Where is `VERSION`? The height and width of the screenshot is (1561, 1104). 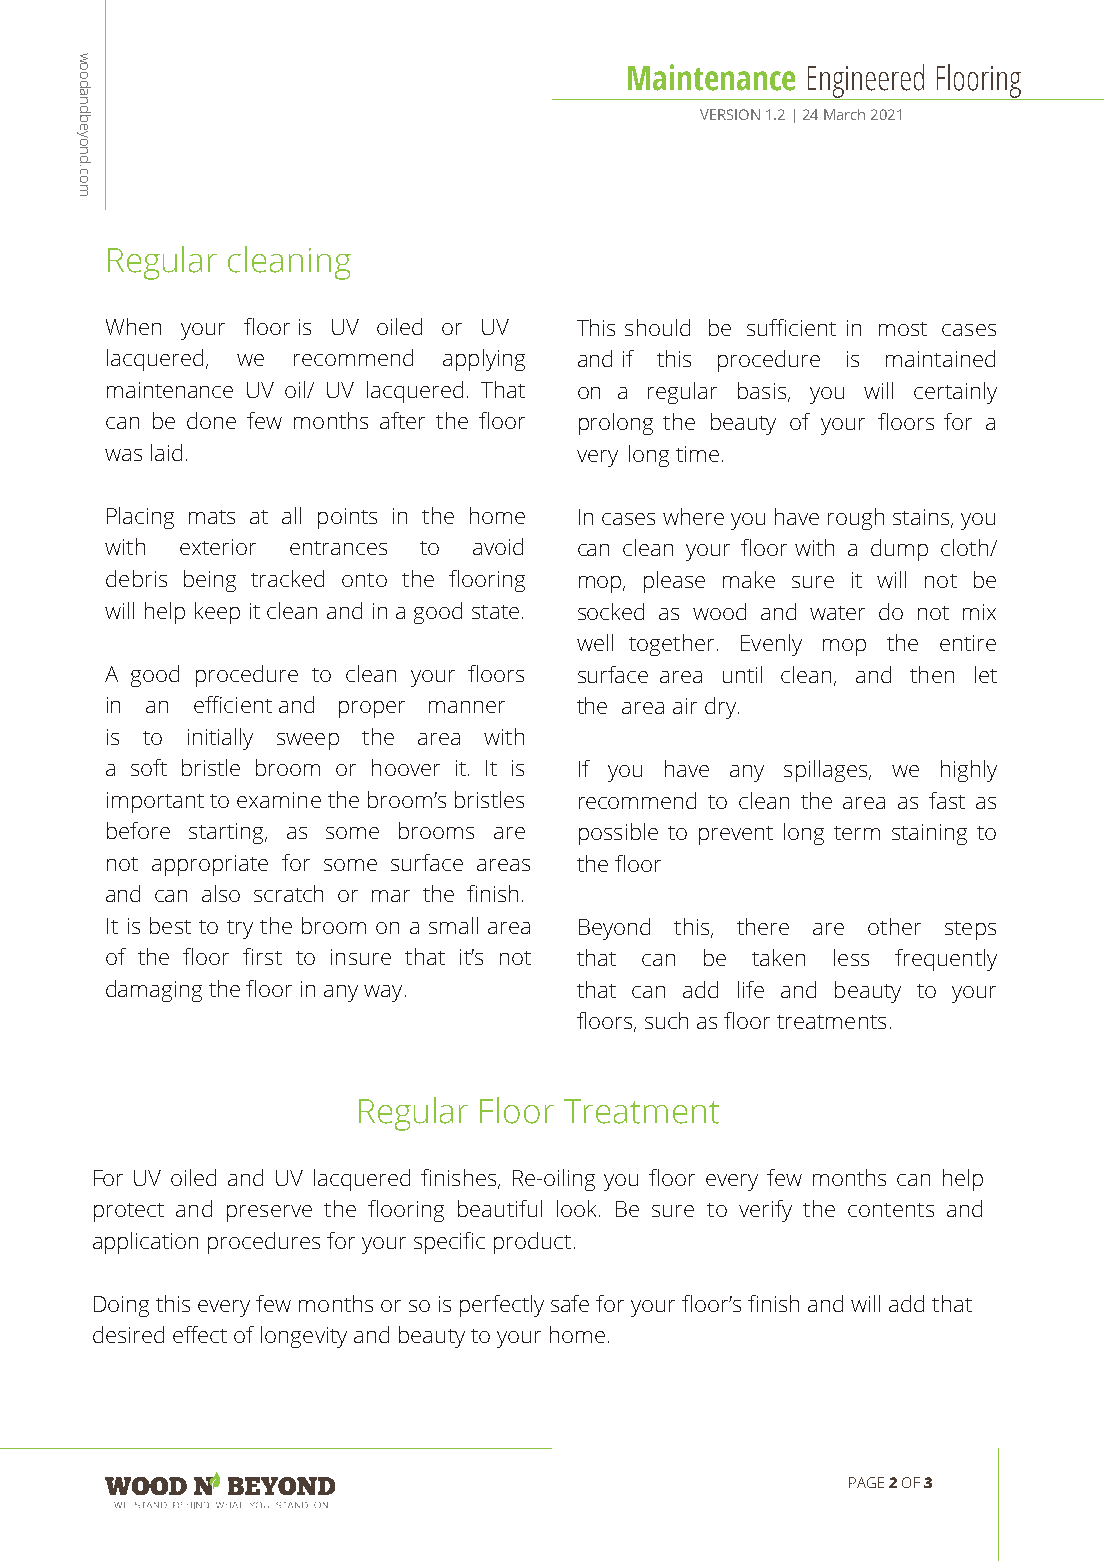
VERSION is located at coordinates (730, 114).
